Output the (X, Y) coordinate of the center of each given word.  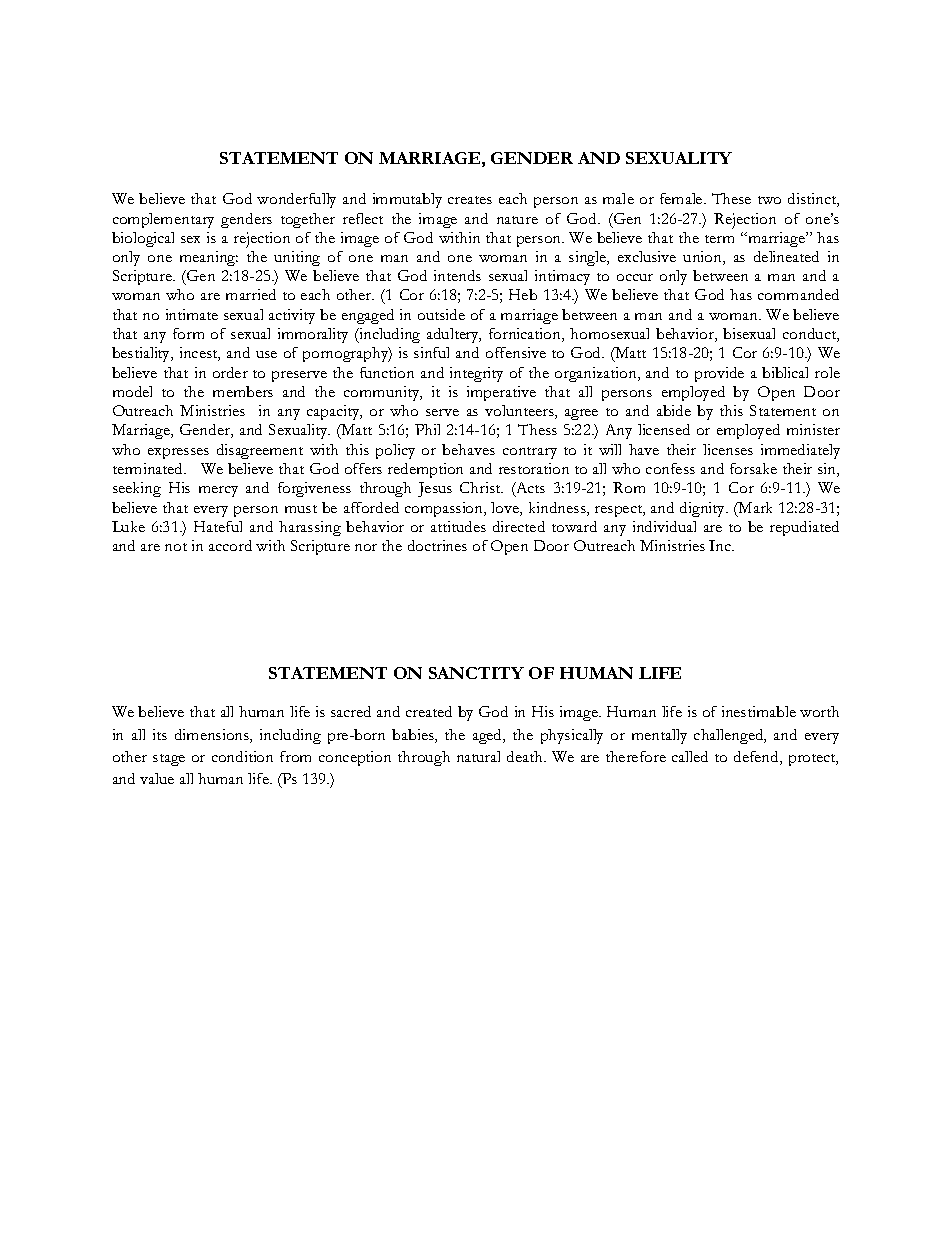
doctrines (437, 545)
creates (470, 200)
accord (230, 545)
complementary (163, 220)
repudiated (804, 528)
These (731, 198)
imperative (501, 393)
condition (242, 756)
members (243, 391)
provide (719, 374)
